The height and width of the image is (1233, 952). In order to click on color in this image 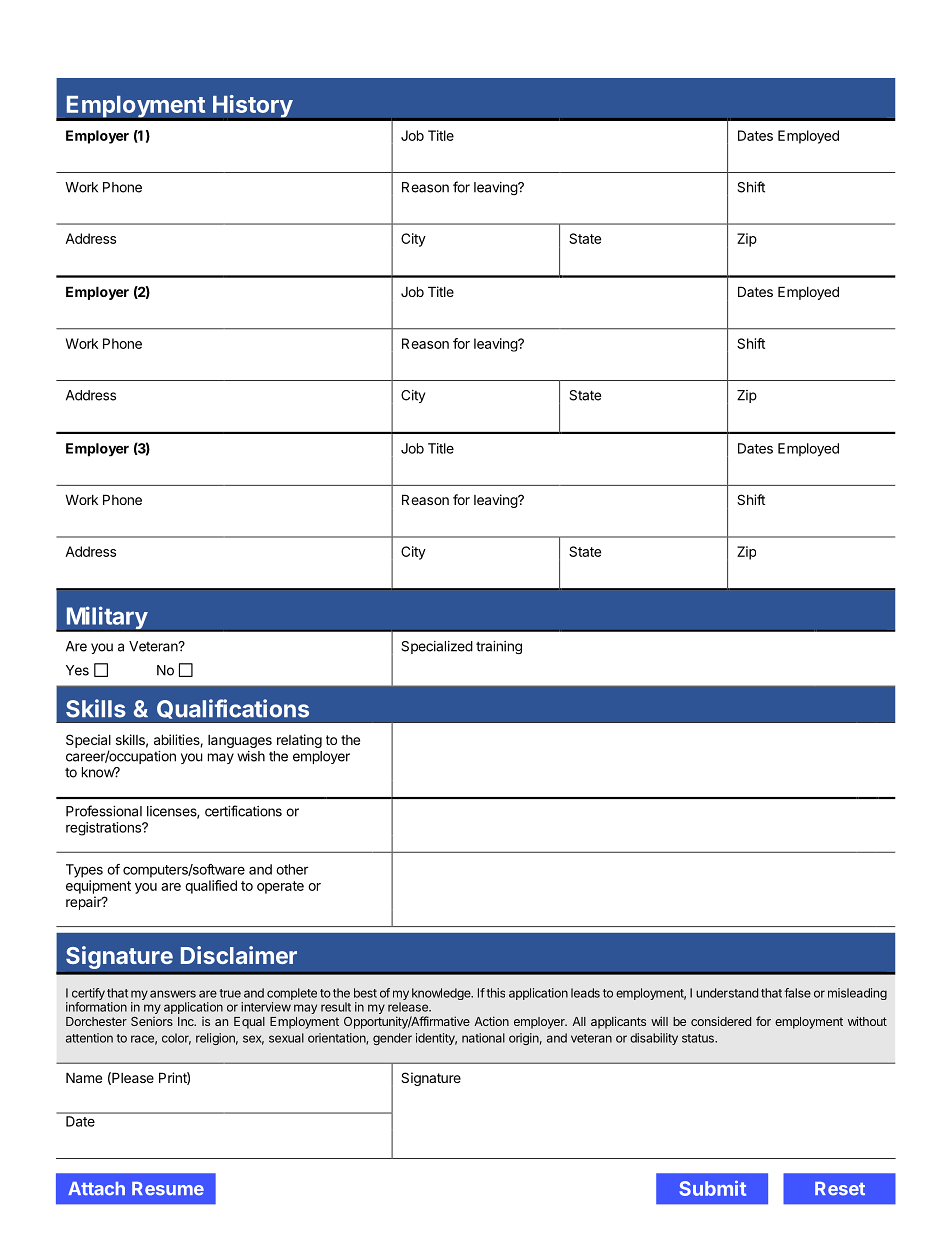, I will do `click(176, 1039)`.
